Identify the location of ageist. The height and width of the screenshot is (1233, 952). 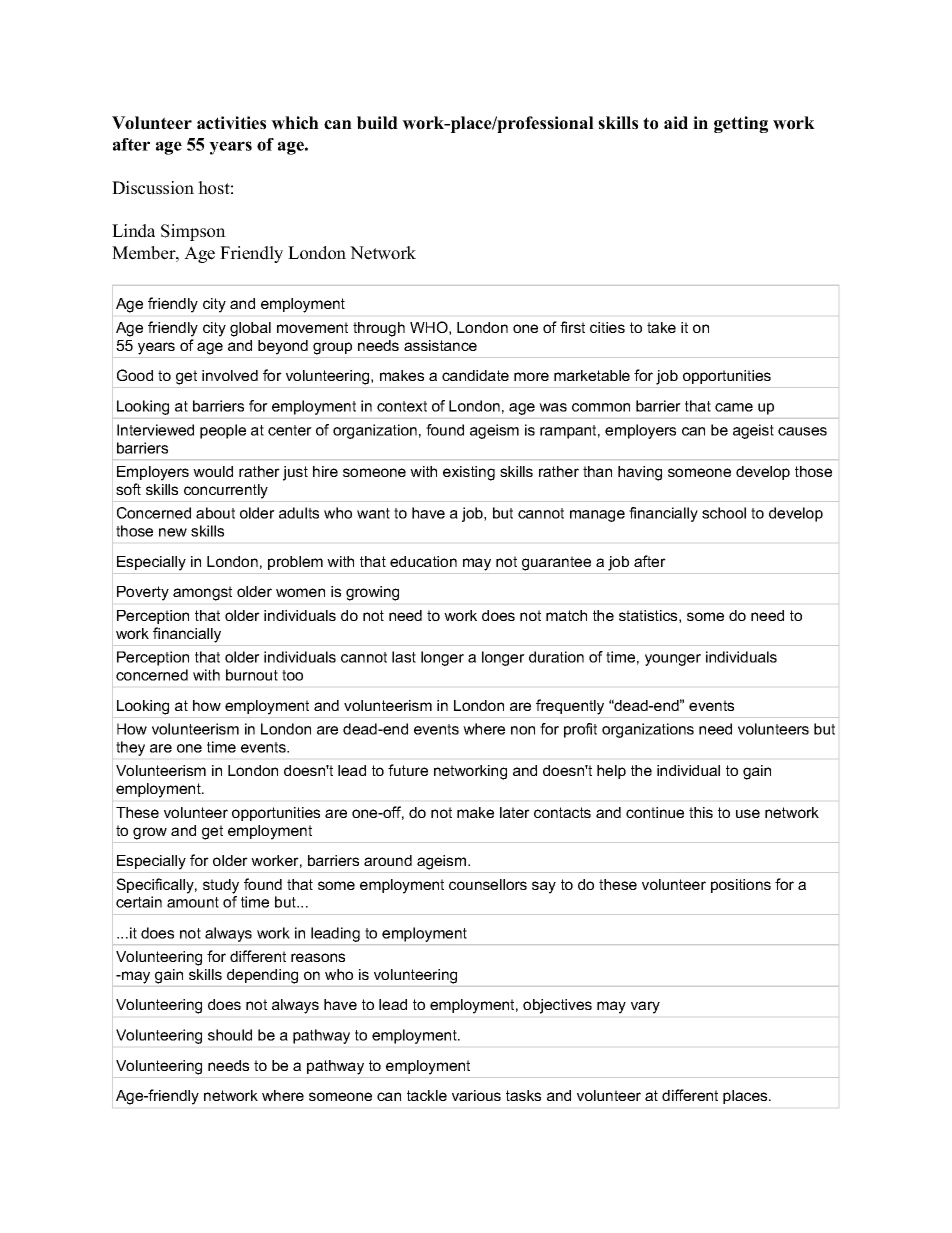
(753, 431).
